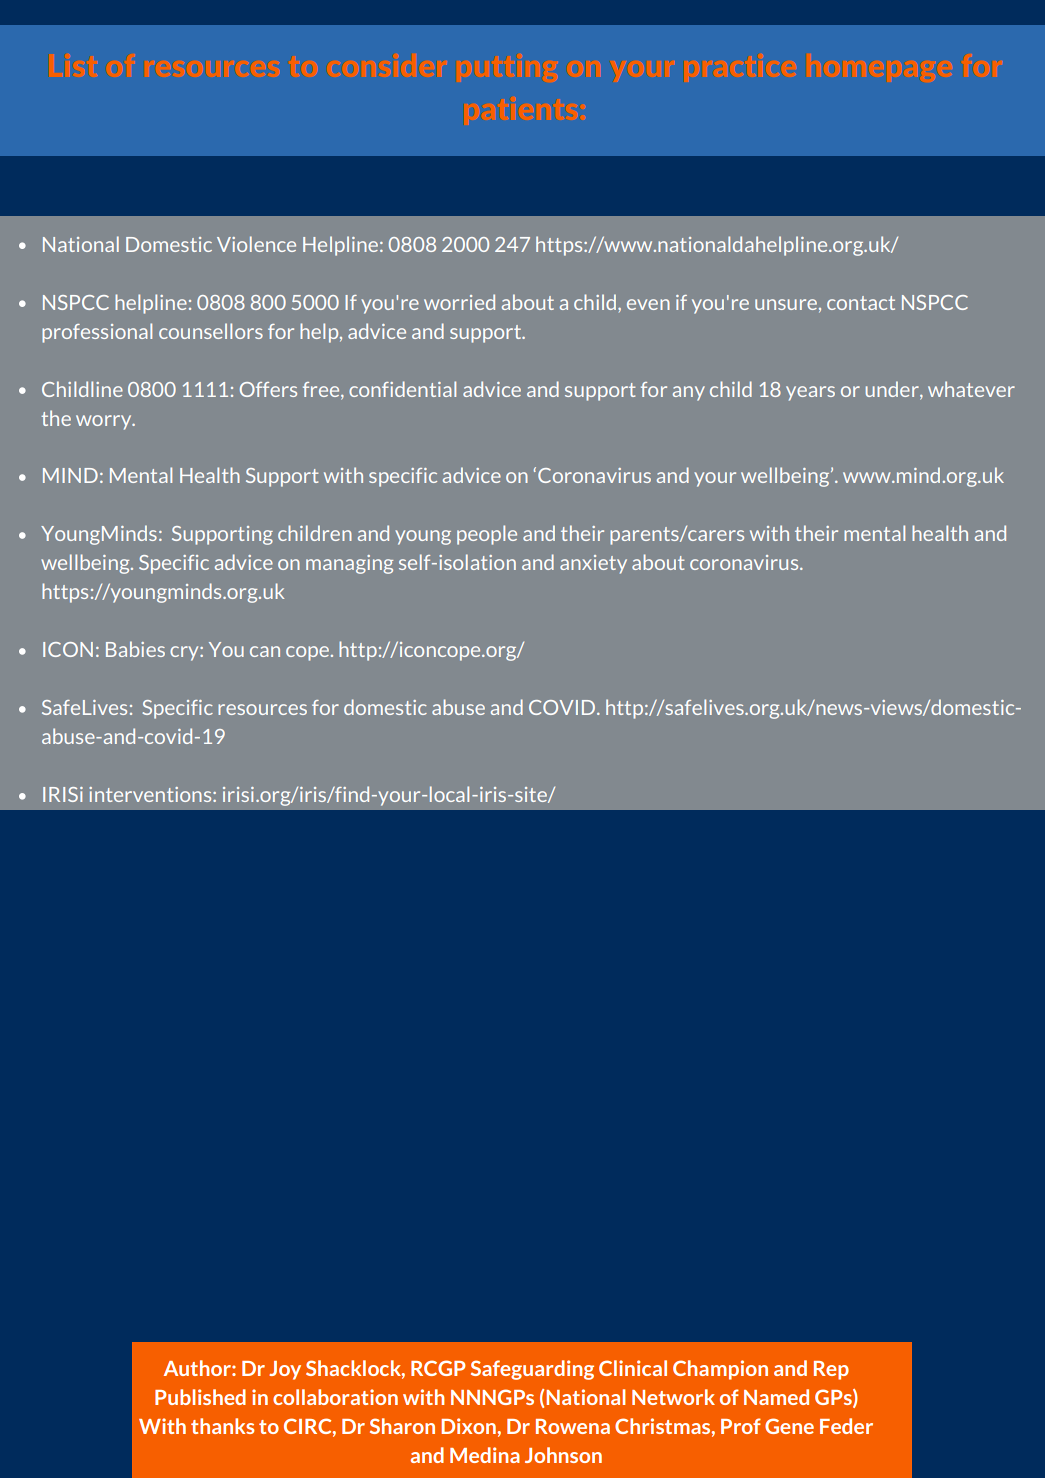 The width and height of the document is (1045, 1478). I want to click on anxiety, so click(593, 564).
